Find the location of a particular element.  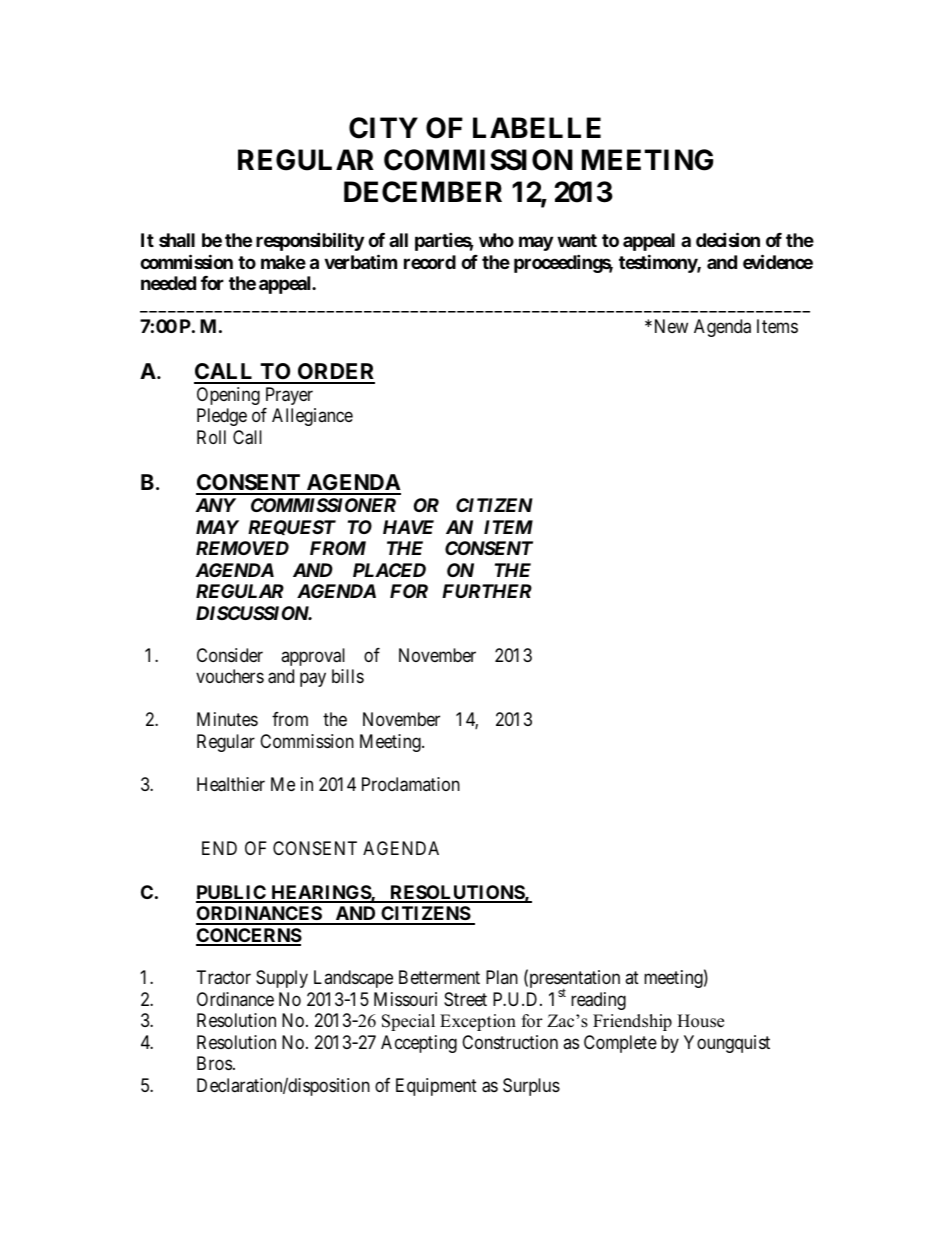

FURTHER is located at coordinates (487, 591).
